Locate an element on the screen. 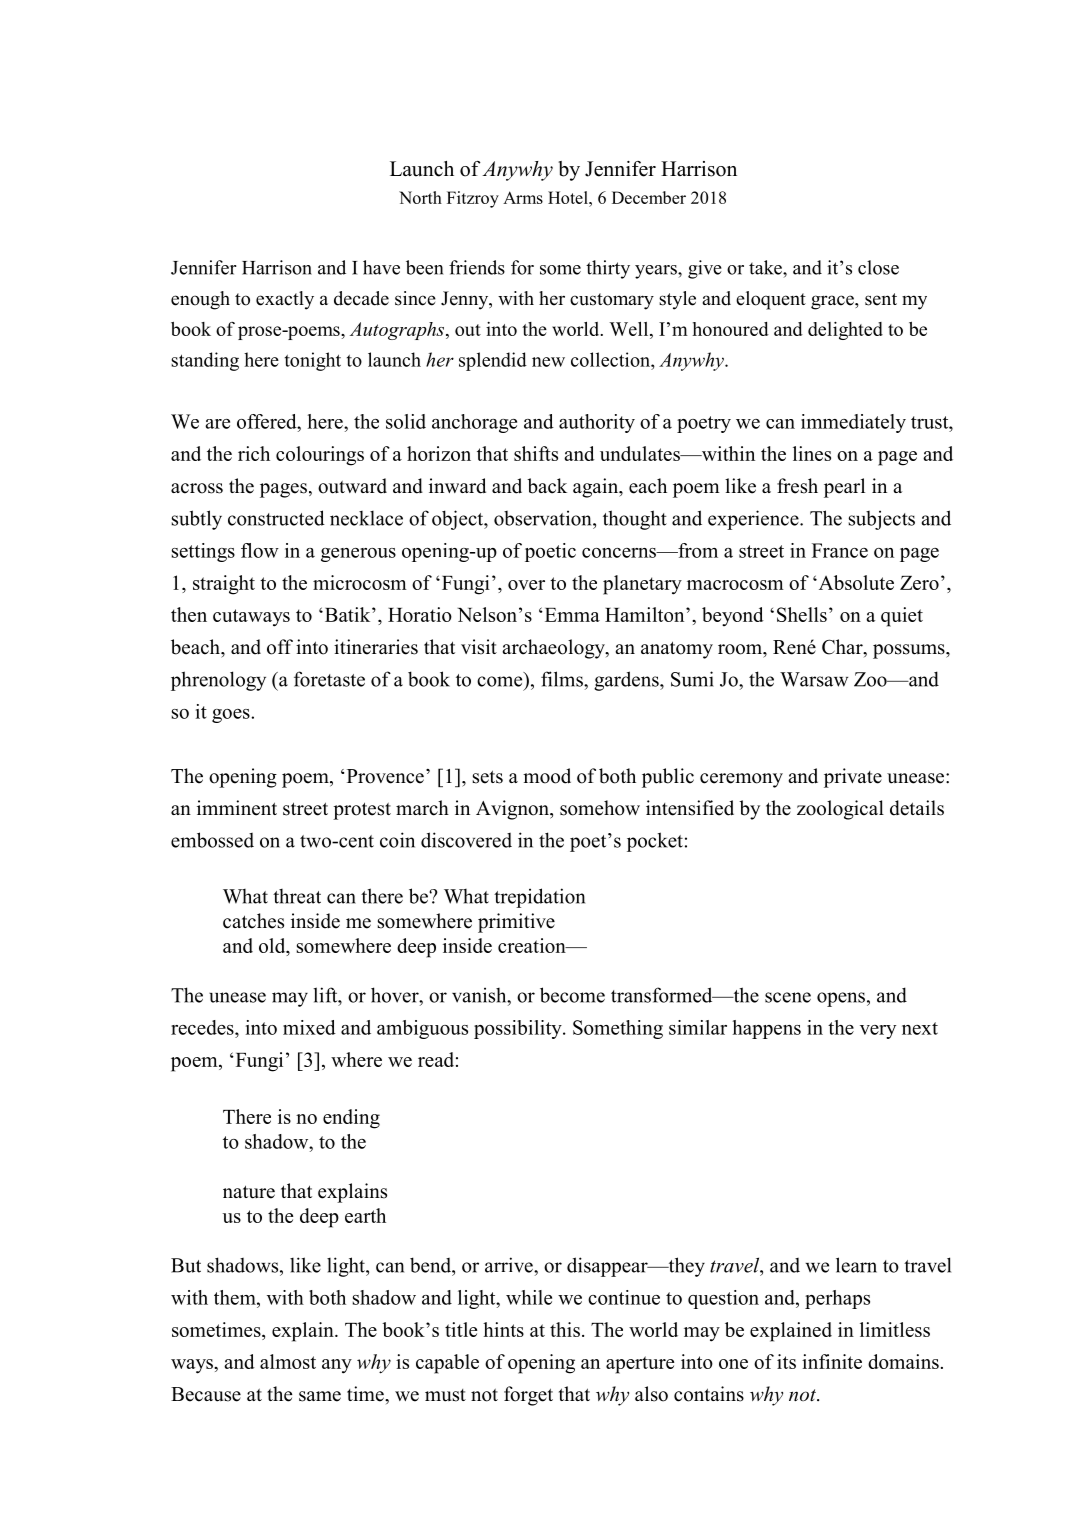 The image size is (1087, 1537). almost is located at coordinates (288, 1361).
